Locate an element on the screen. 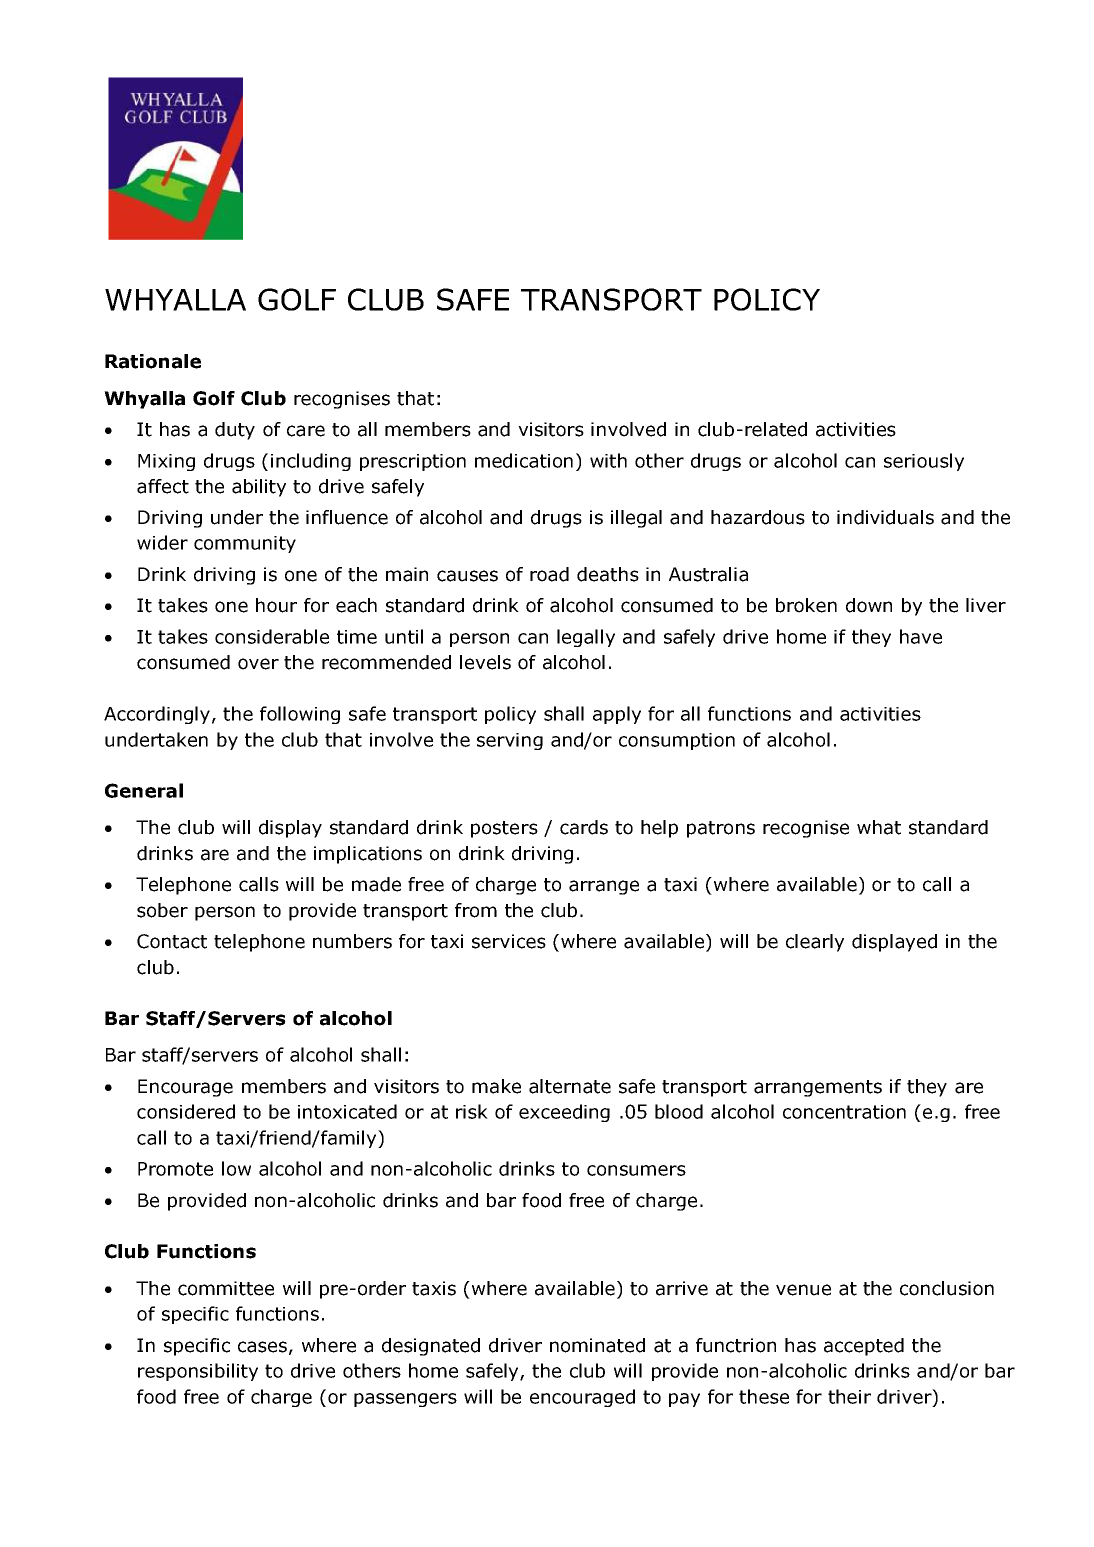 This screenshot has height=1547, width=1094. medication is located at coordinates (524, 460).
